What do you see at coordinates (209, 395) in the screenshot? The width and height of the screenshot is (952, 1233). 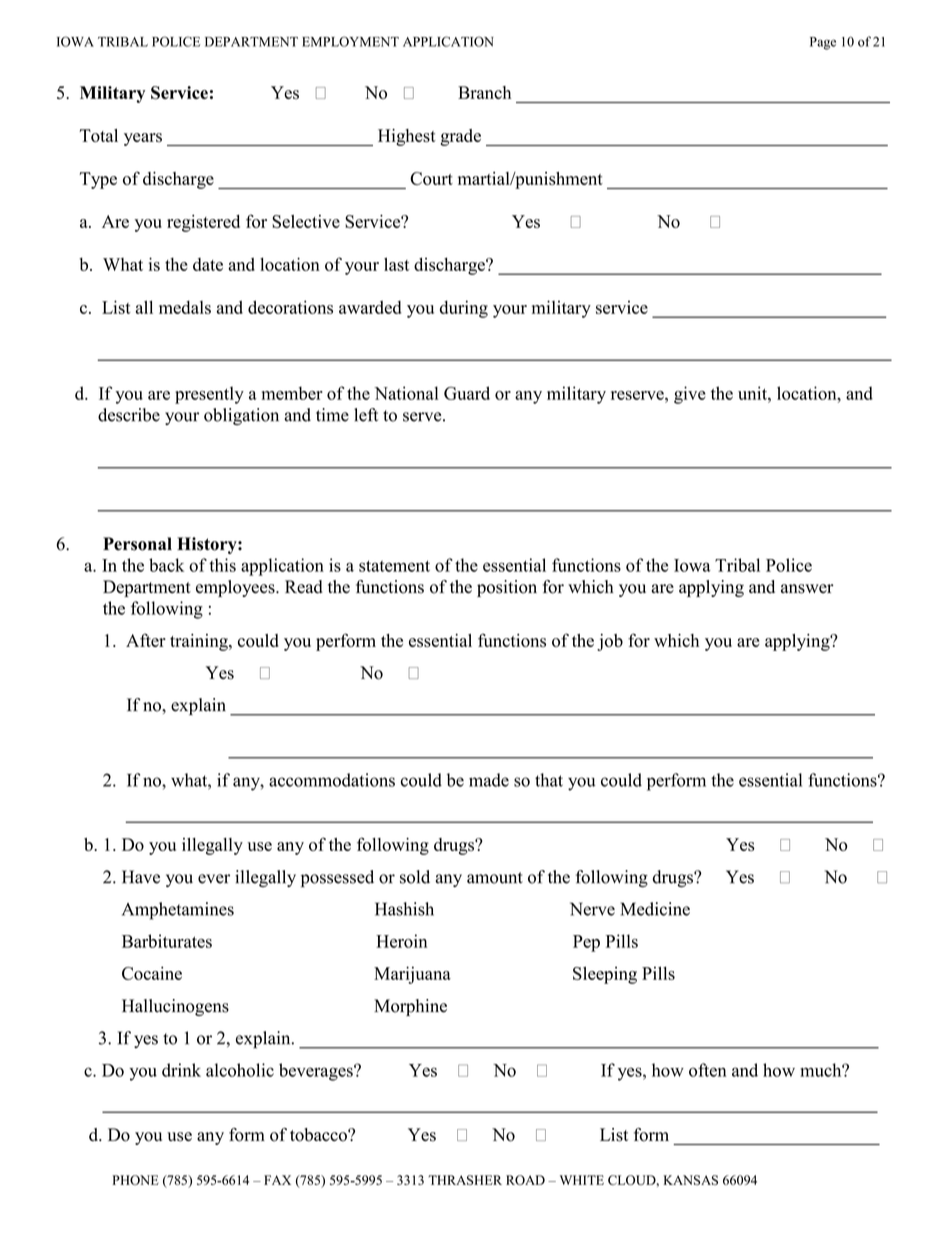 I see `presently` at bounding box center [209, 395].
